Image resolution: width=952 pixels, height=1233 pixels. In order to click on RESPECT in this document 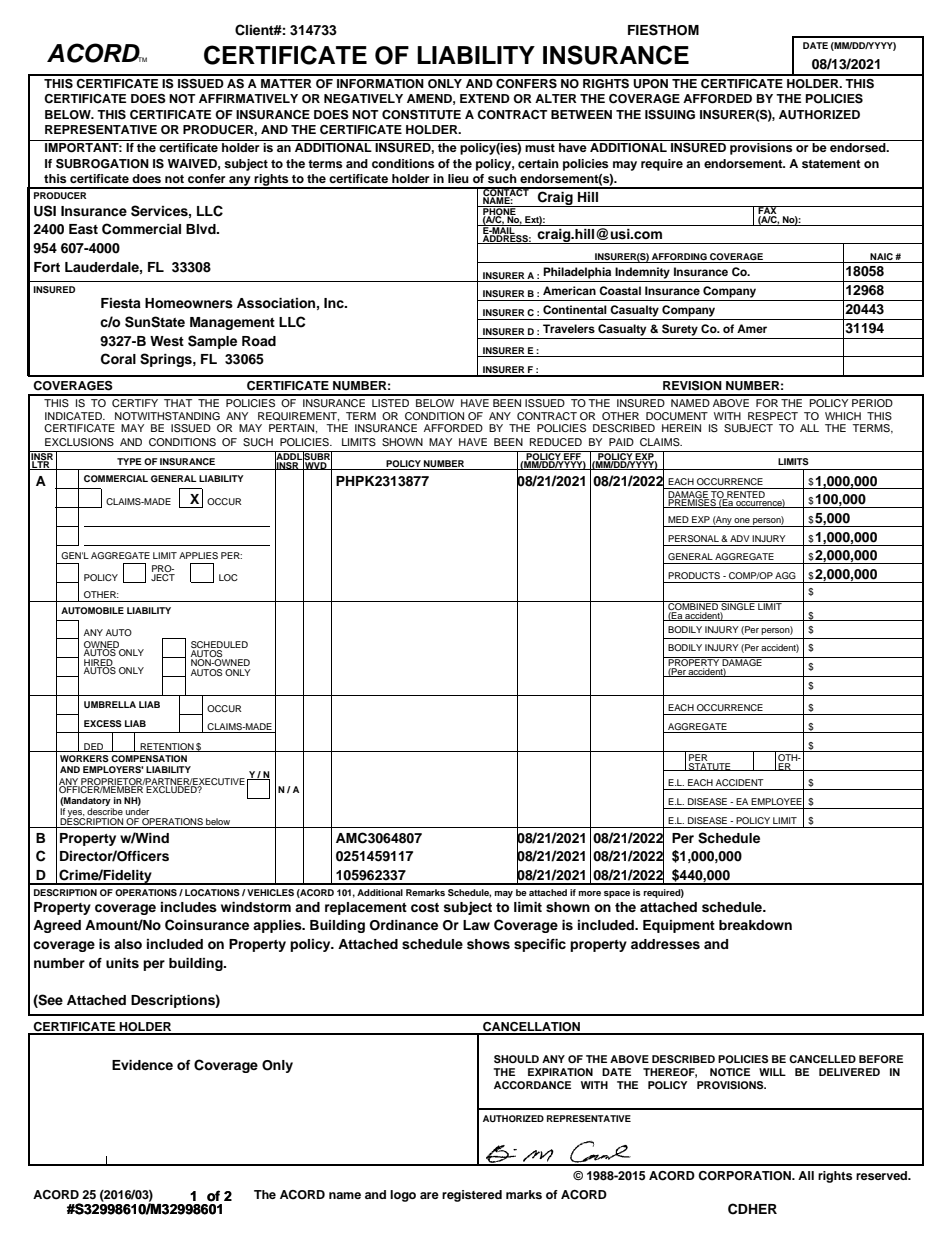, I will do `click(773, 416)`.
